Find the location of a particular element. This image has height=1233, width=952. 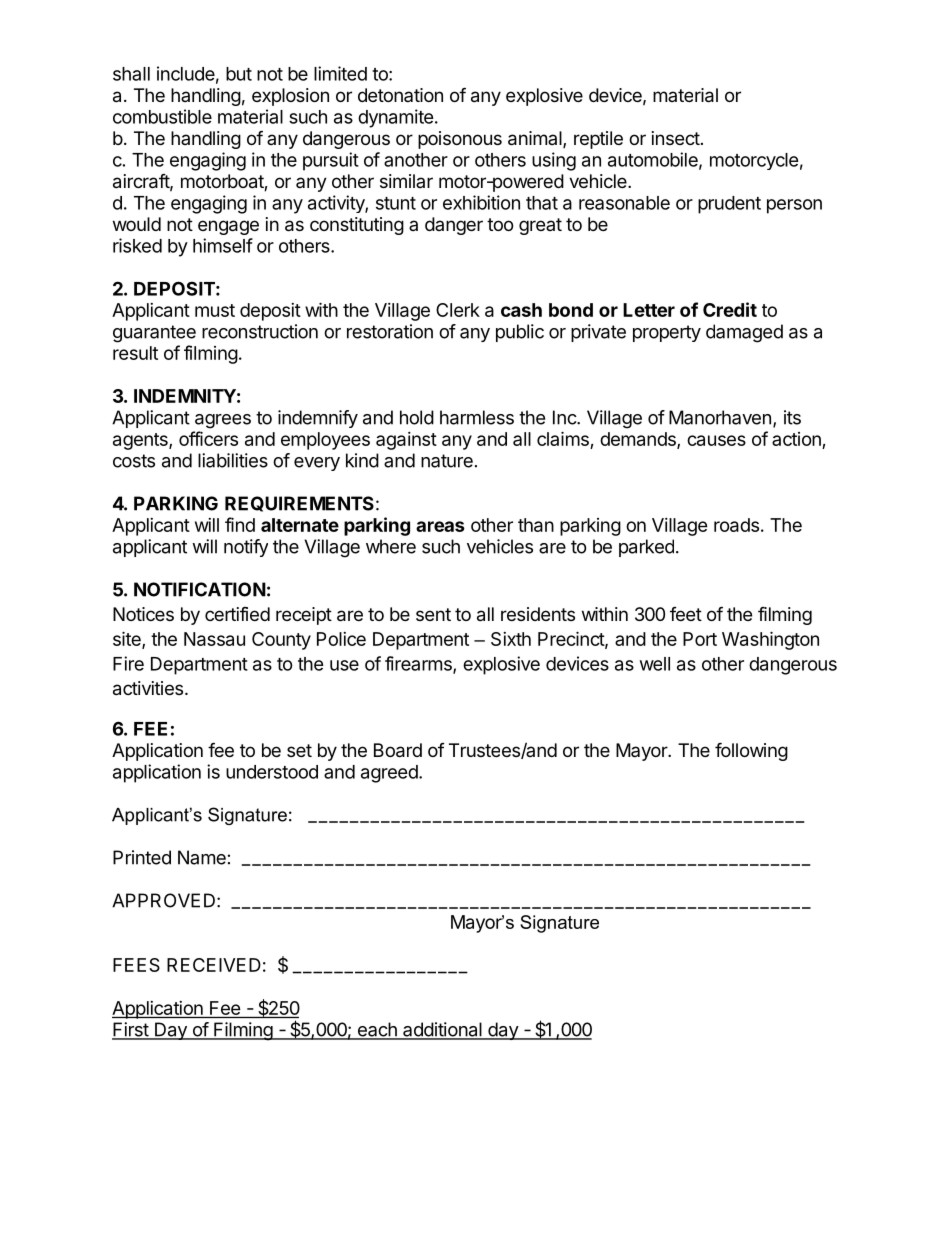

include is located at coordinates (186, 73).
